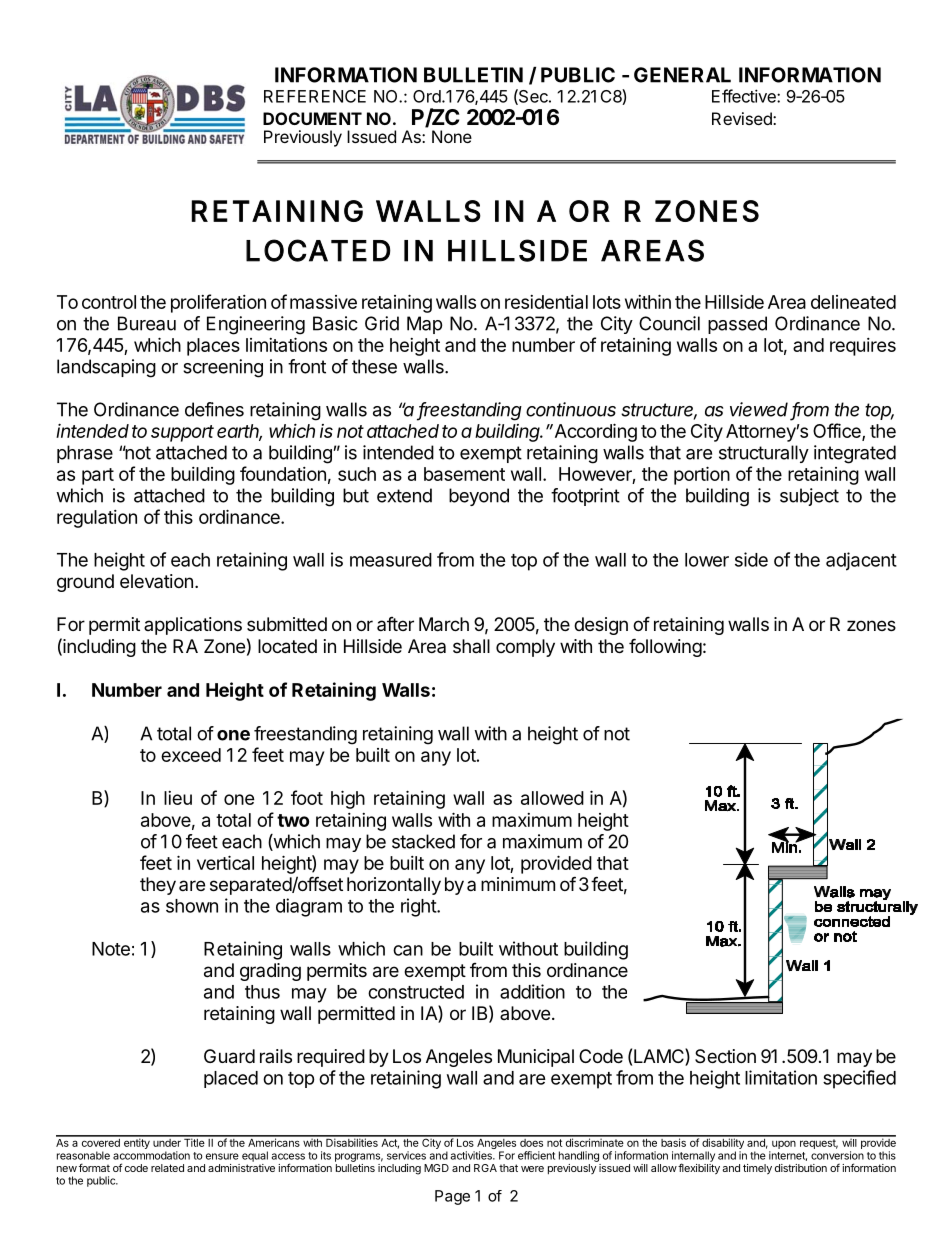 The image size is (952, 1233). What do you see at coordinates (745, 96) in the screenshot?
I see `Effective` at bounding box center [745, 96].
